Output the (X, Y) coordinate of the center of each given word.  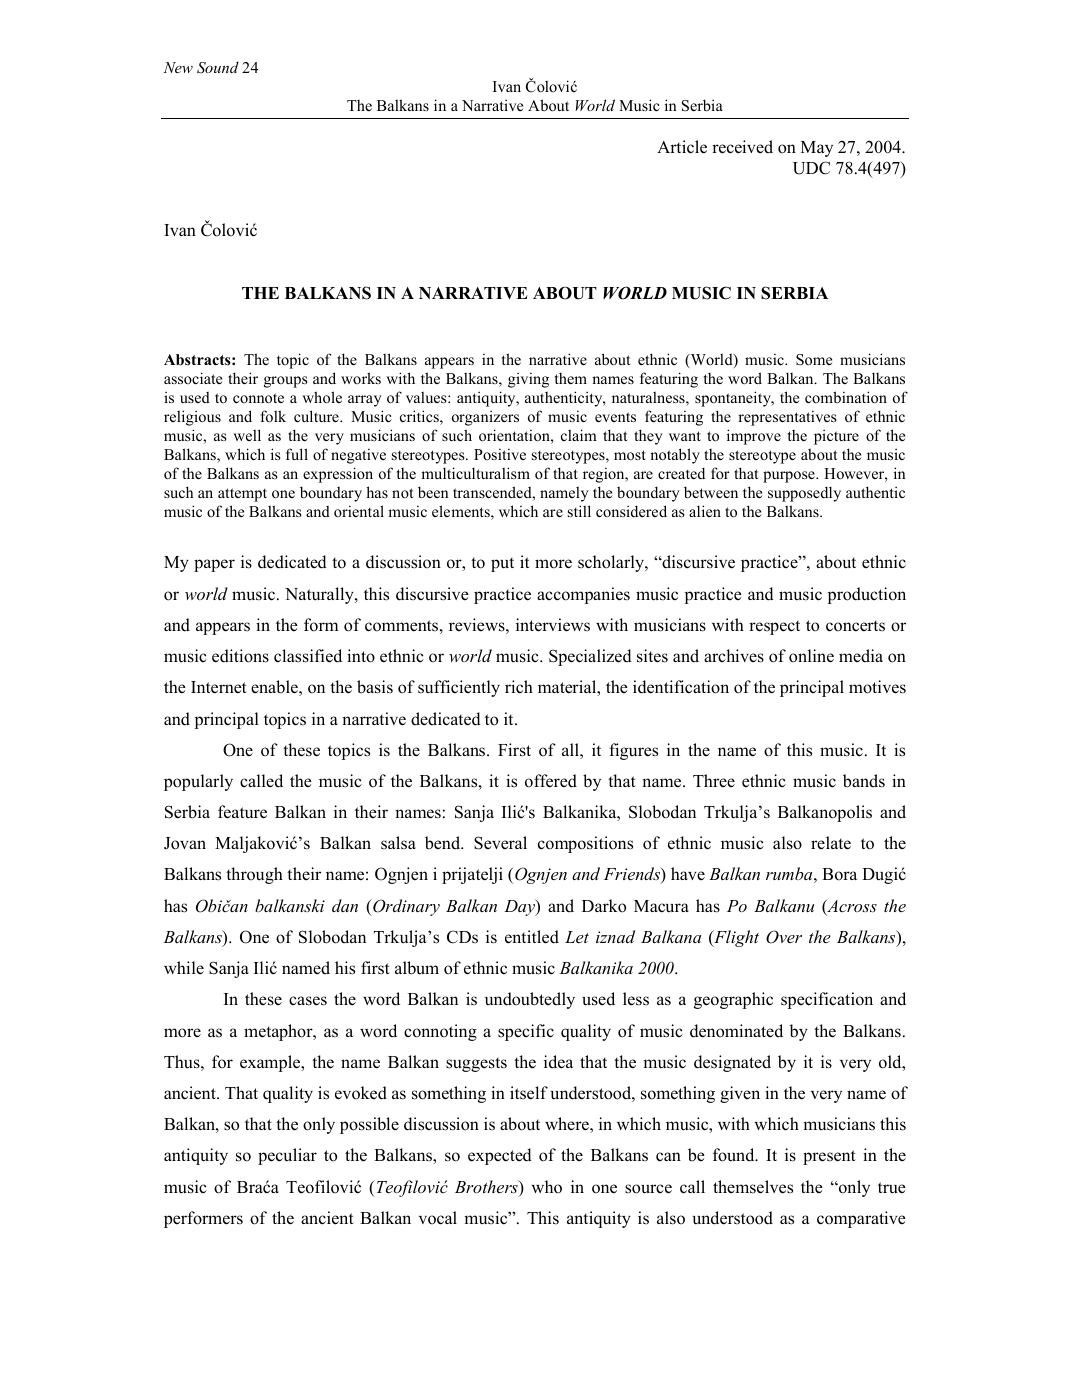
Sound (218, 67)
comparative (861, 1219)
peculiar (287, 1156)
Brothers (487, 1188)
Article (682, 147)
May (817, 149)
